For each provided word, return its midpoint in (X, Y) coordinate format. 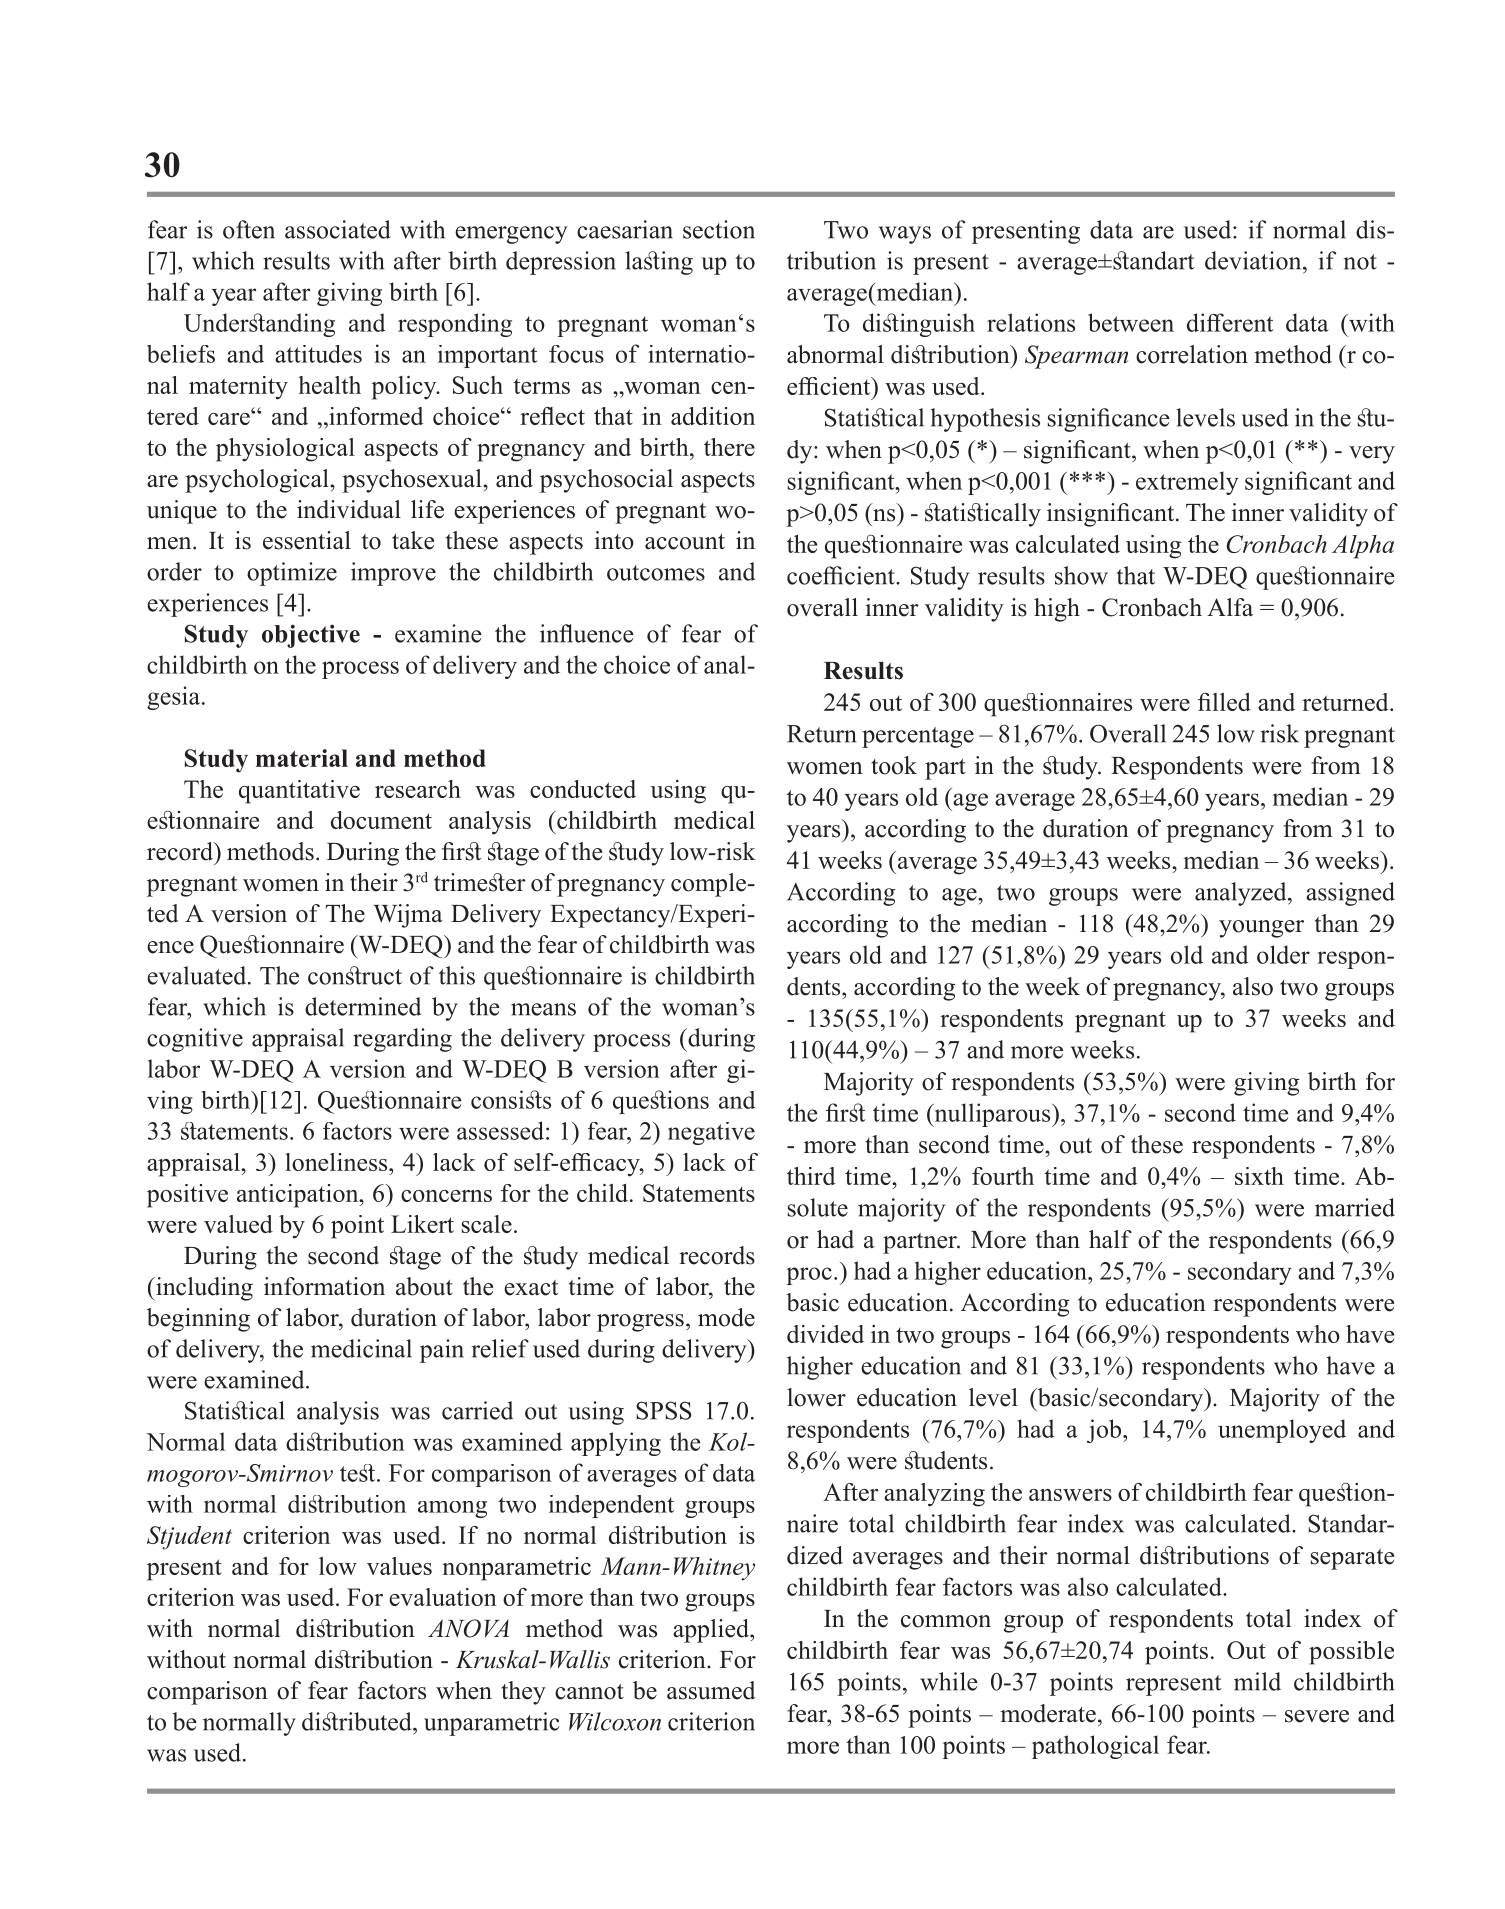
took (894, 765)
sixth (1259, 1176)
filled (1224, 702)
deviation (1254, 260)
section (719, 229)
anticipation (299, 1196)
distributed (358, 1721)
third (811, 1176)
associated (338, 229)
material (302, 758)
